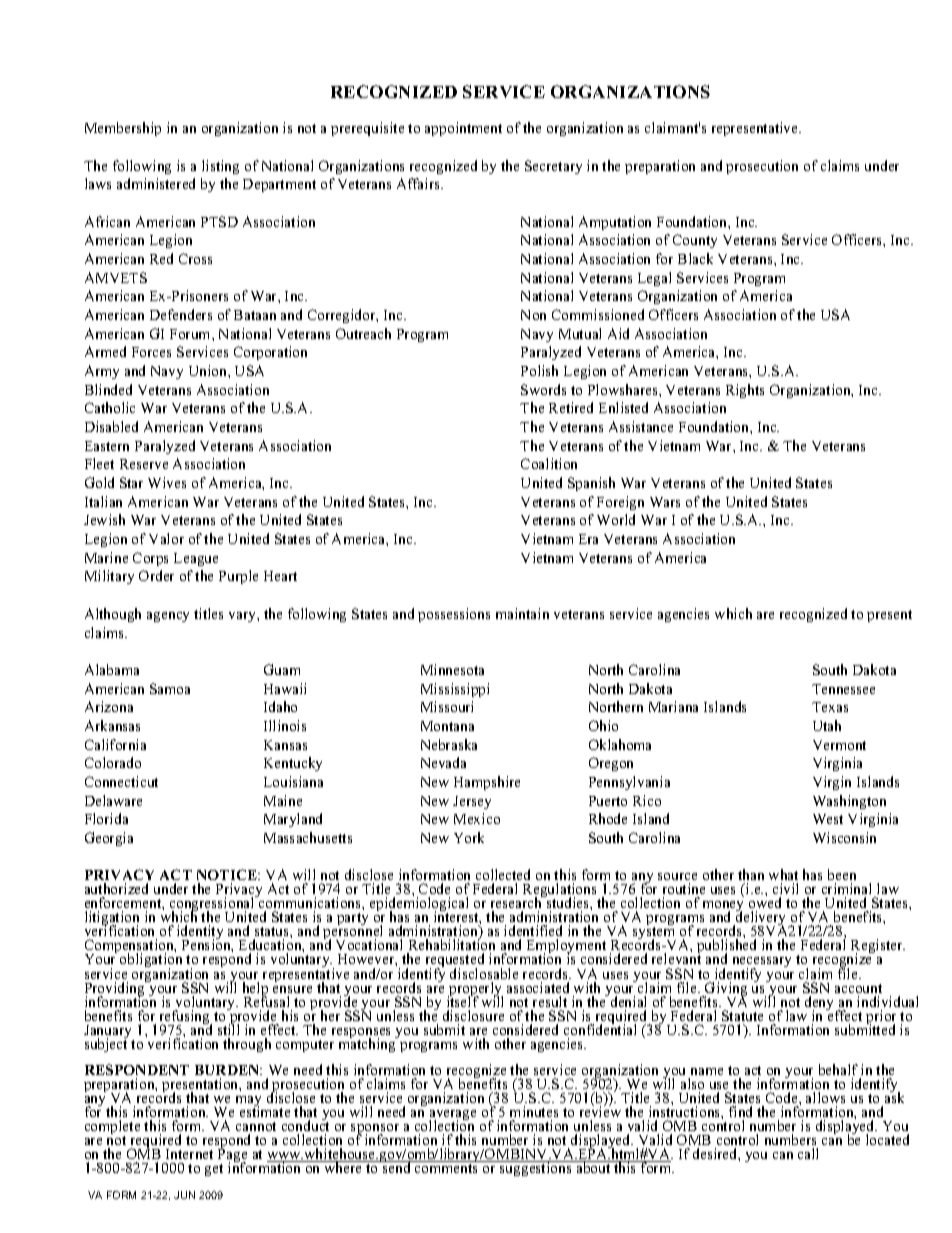  Describe the element at coordinates (536, 1168) in the image. I see `suggestions` at that location.
